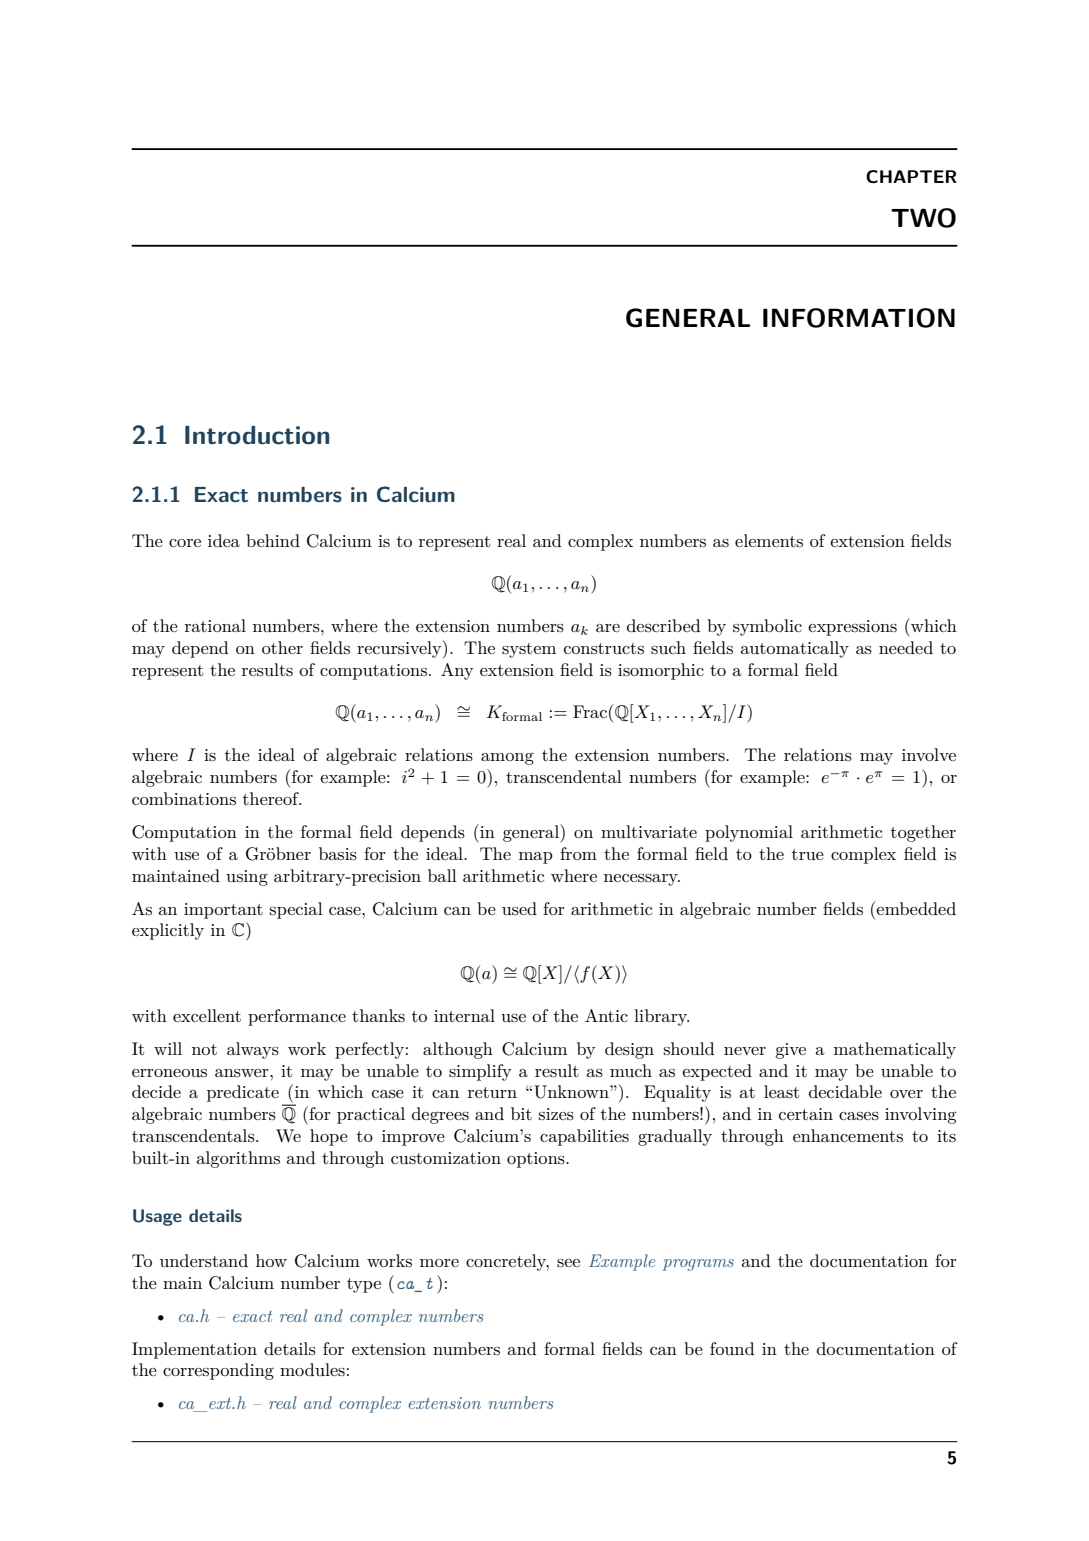 This page has width=1089, height=1541. What do you see at coordinates (519, 909) in the page?
I see `used` at bounding box center [519, 909].
